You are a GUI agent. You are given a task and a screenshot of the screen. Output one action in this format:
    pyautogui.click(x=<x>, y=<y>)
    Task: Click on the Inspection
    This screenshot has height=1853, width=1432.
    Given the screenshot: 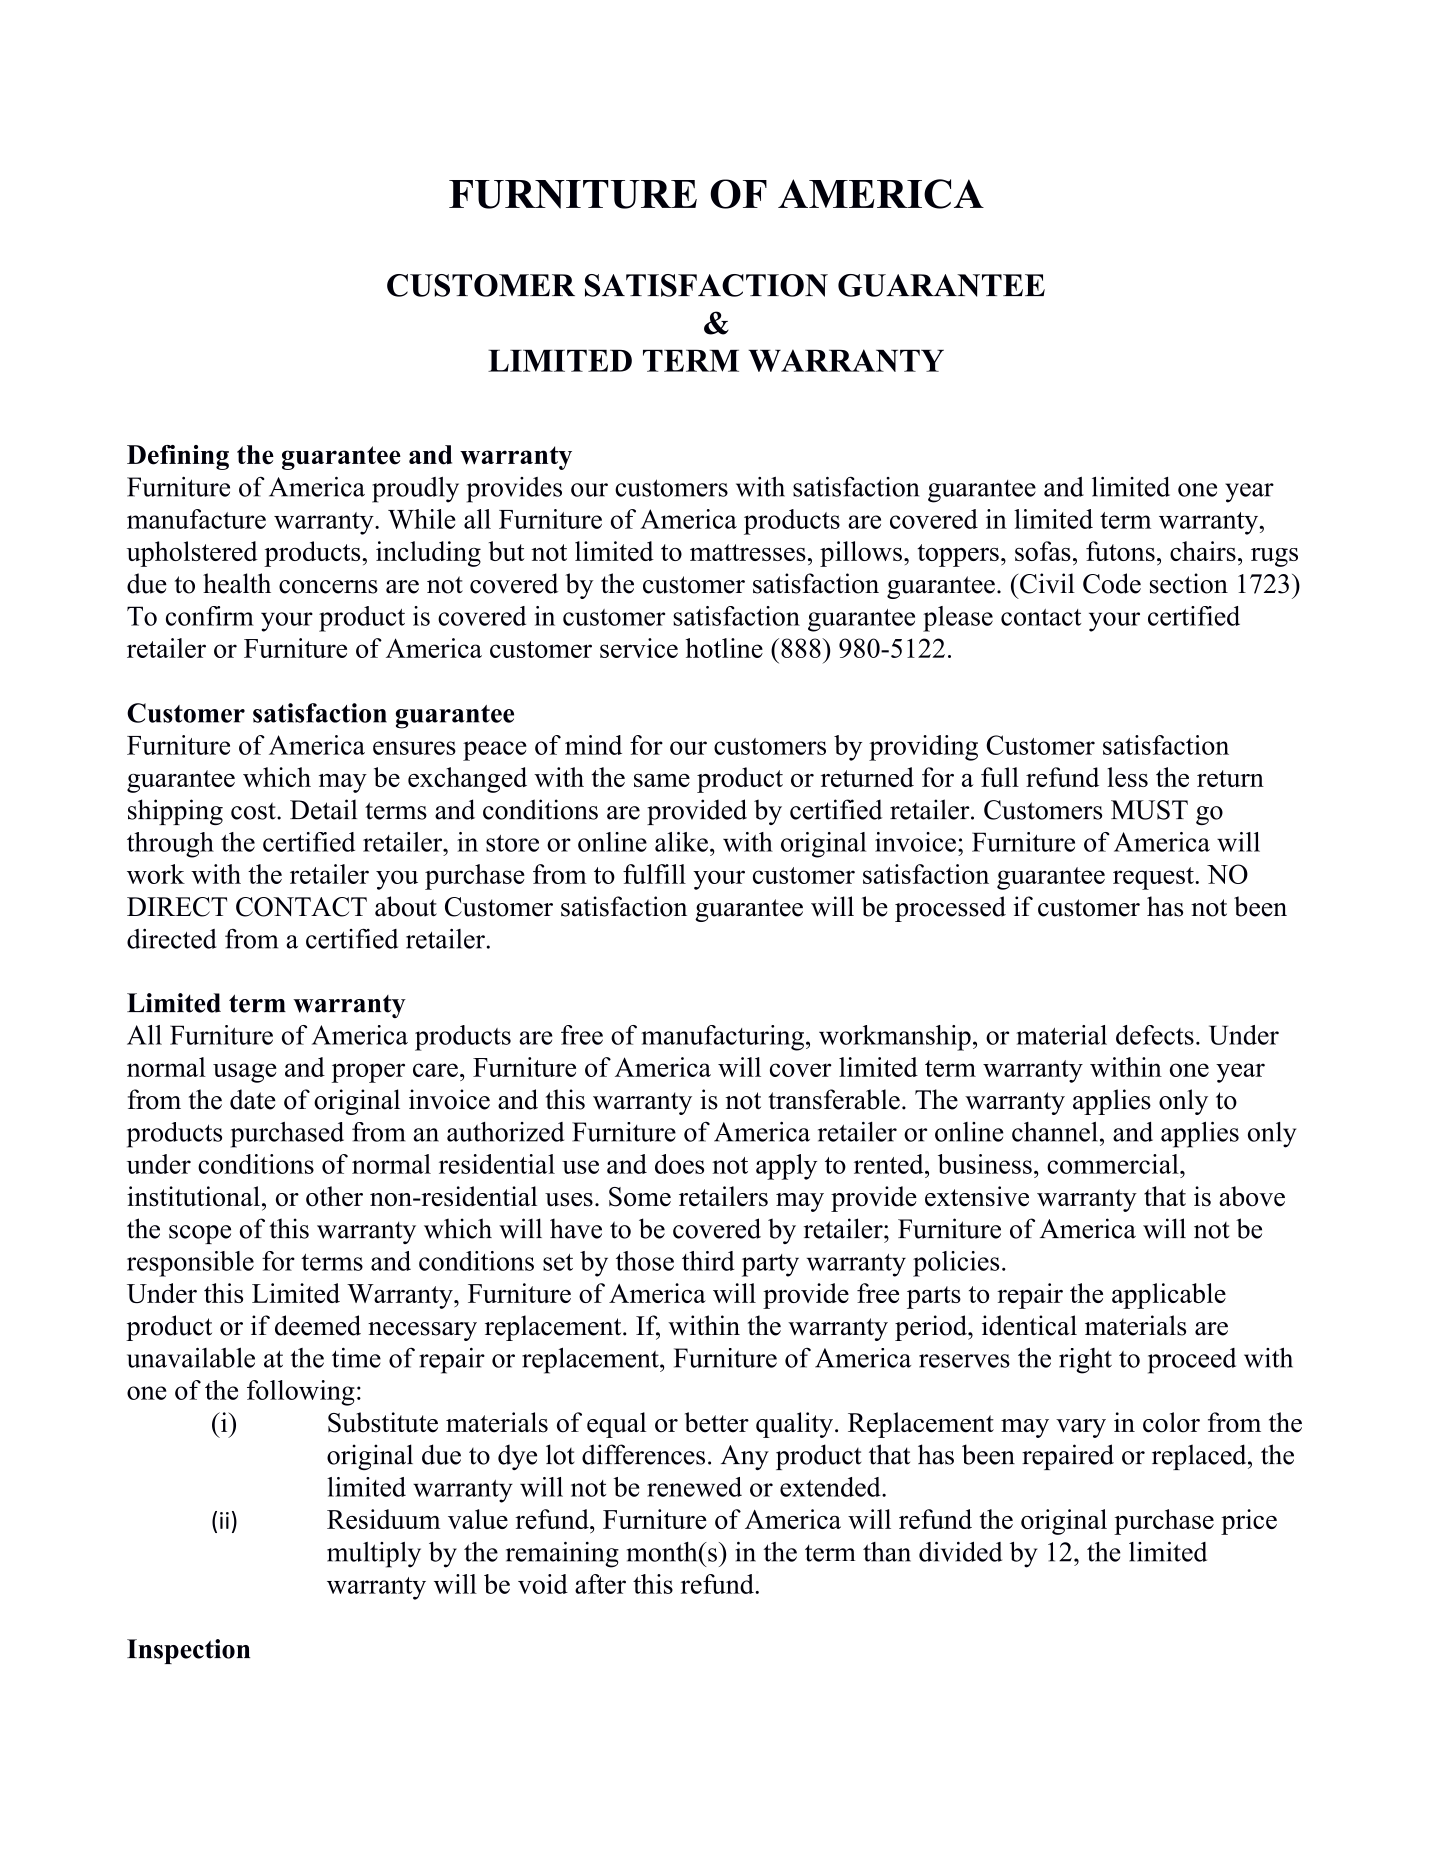 What is the action you would take?
    pyautogui.click(x=188, y=1651)
